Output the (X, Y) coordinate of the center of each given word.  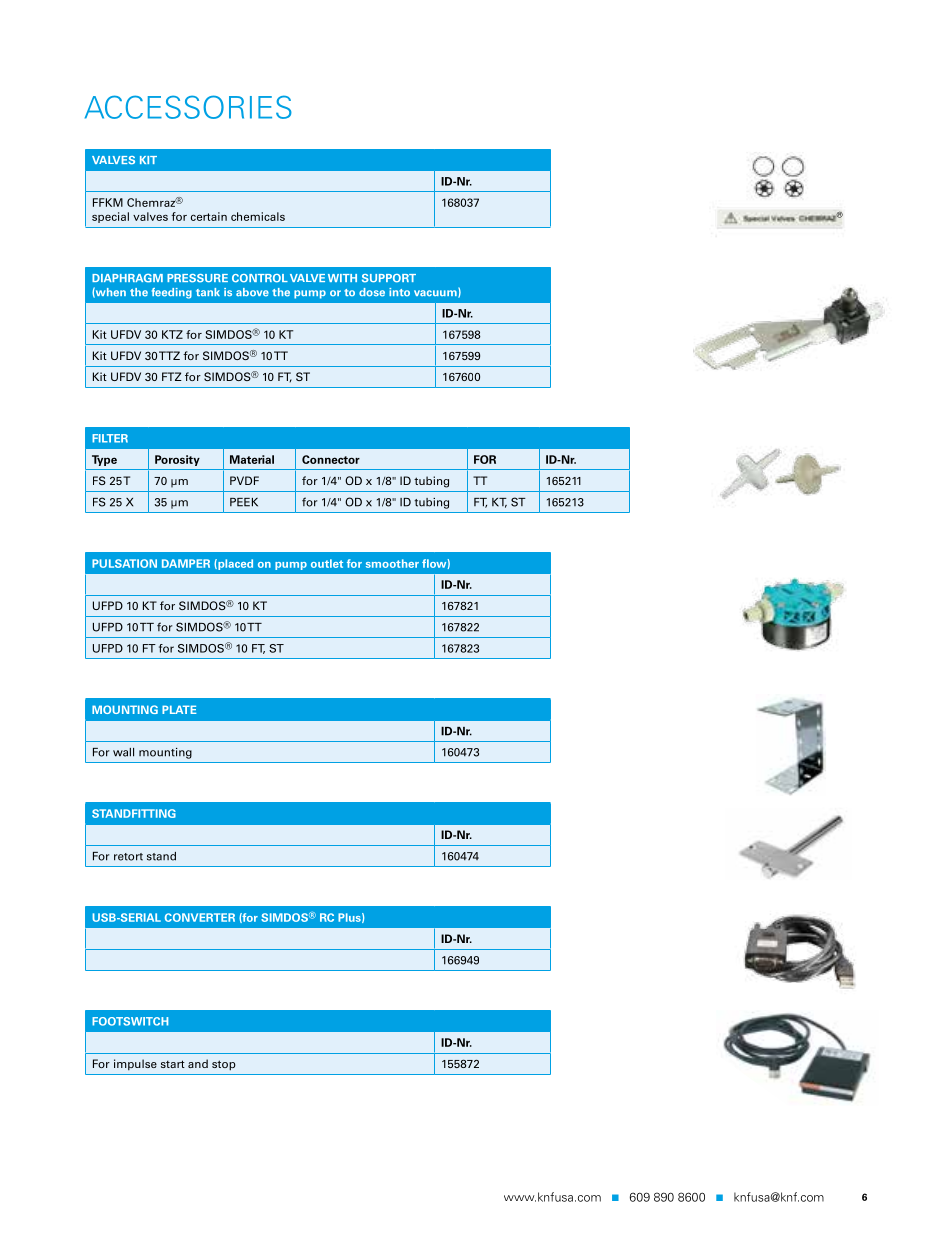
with (342, 278)
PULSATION (124, 563)
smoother (392, 563)
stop (224, 1065)
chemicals (258, 216)
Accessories (188, 107)
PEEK (244, 502)
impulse (135, 1064)
